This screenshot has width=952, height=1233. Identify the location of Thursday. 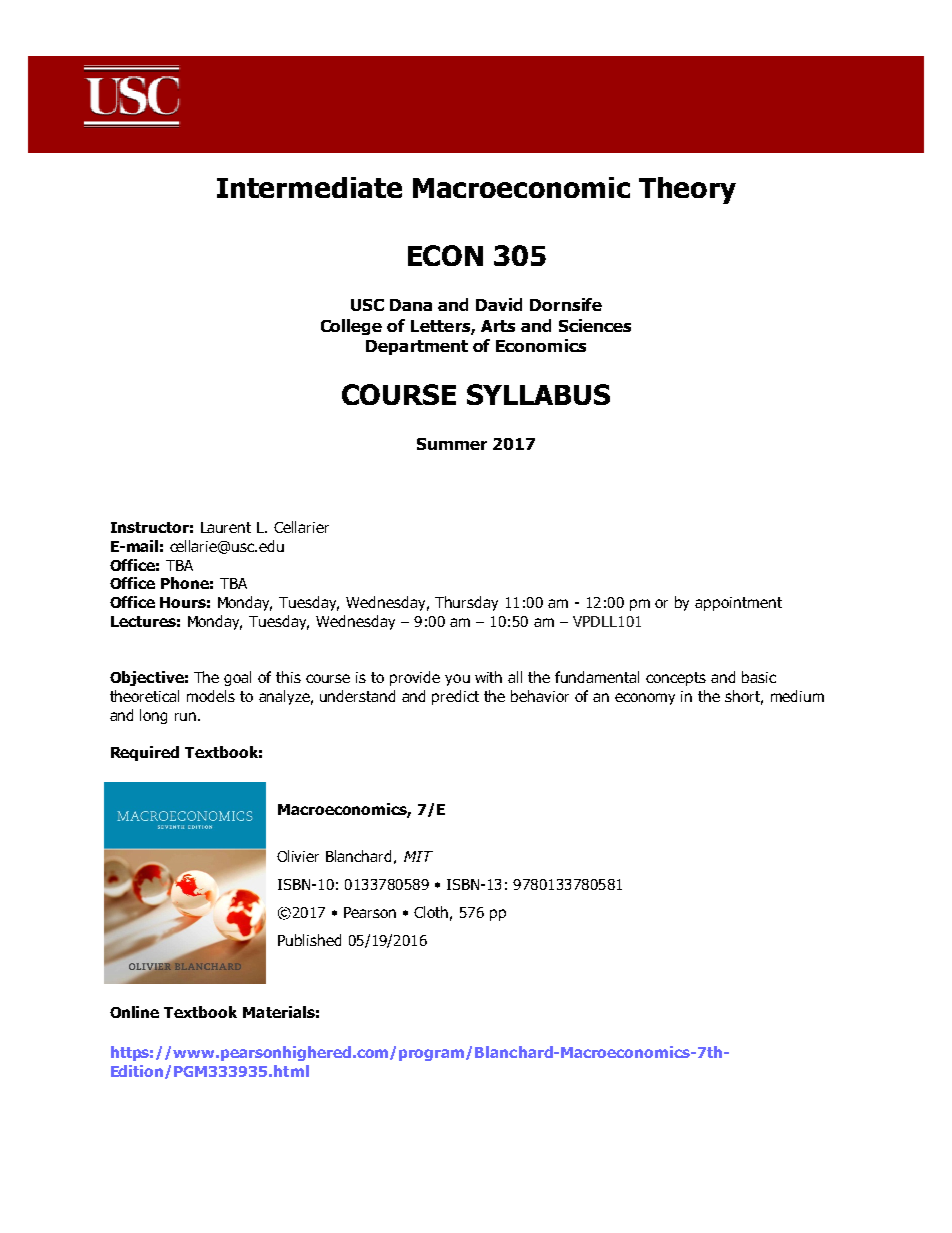
(466, 603).
